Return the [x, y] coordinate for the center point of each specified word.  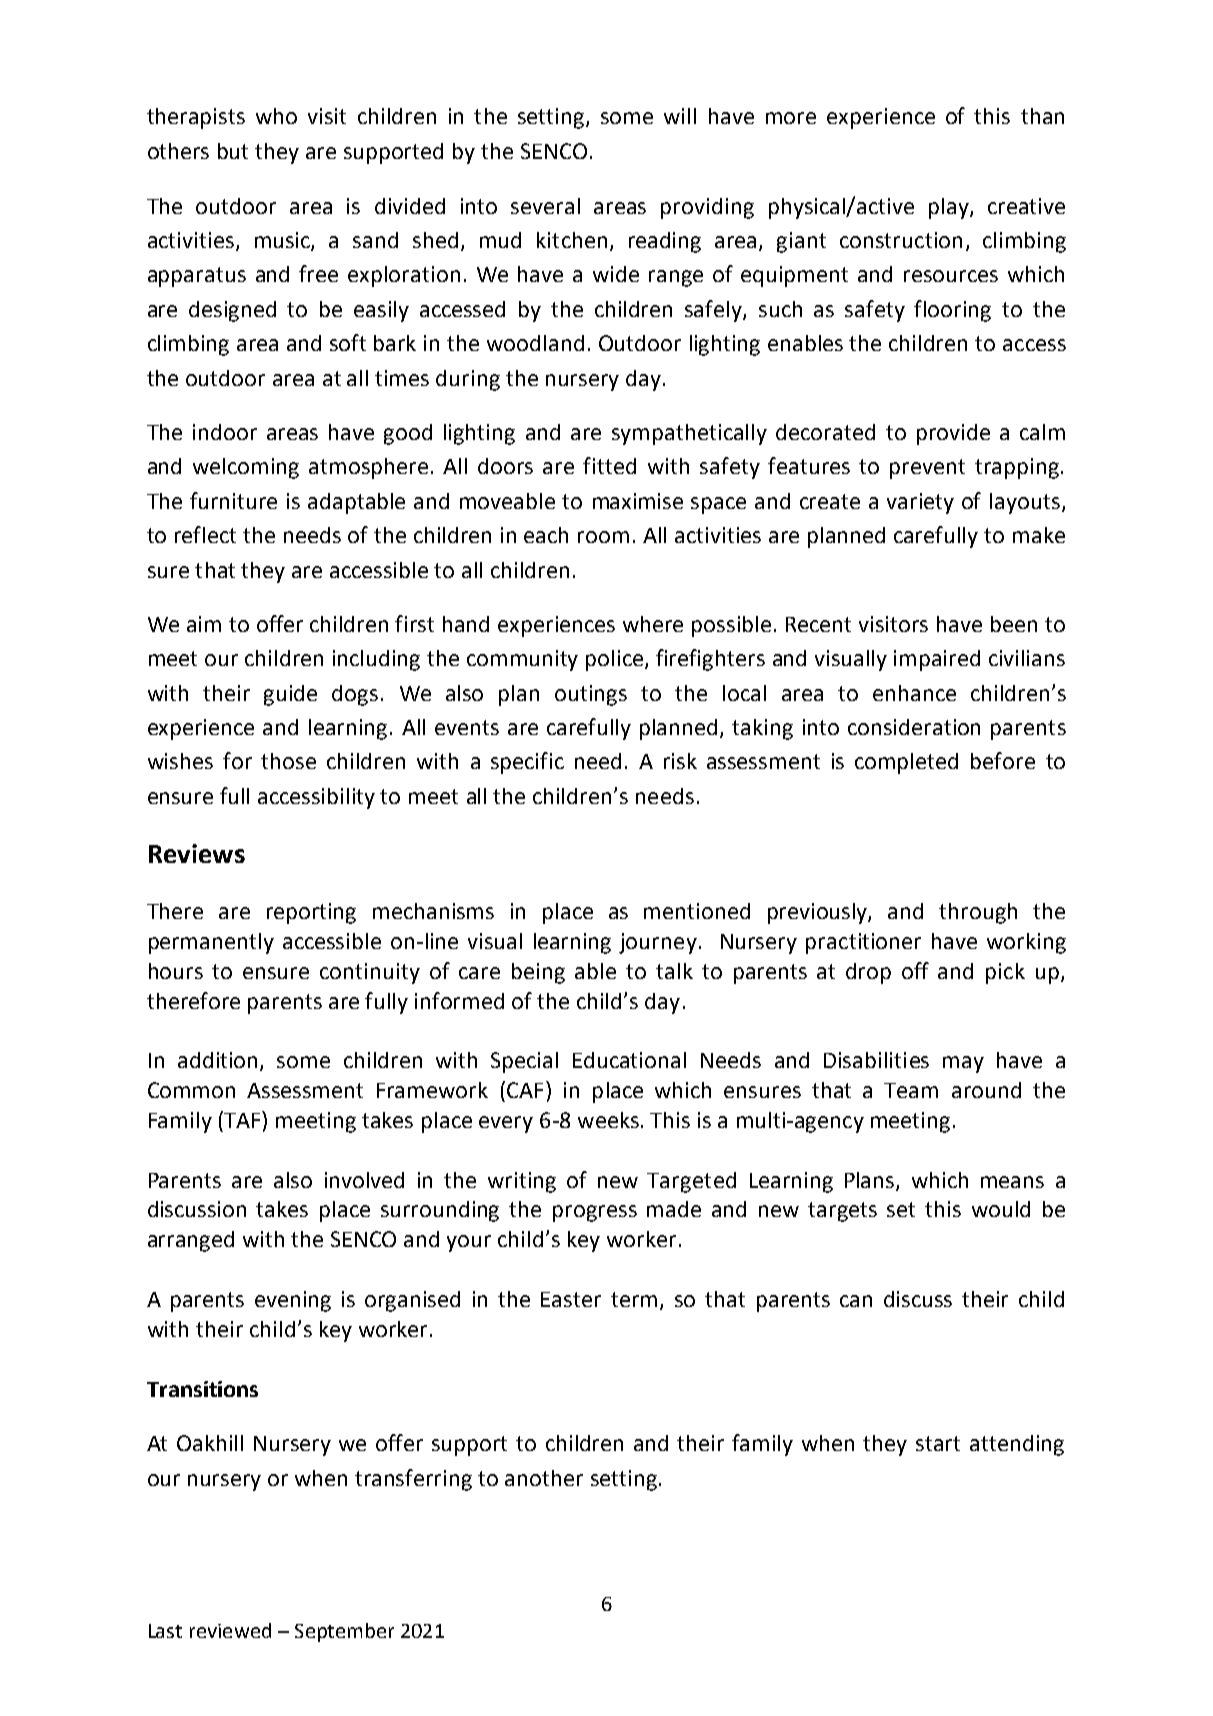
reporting [311, 913]
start [938, 1443]
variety [920, 503]
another [544, 1478]
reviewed [230, 1630]
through [978, 913]
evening [293, 1301]
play [950, 208]
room [603, 537]
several [545, 206]
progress [595, 1213]
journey [658, 943]
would [1001, 1209]
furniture [233, 500]
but [233, 151]
